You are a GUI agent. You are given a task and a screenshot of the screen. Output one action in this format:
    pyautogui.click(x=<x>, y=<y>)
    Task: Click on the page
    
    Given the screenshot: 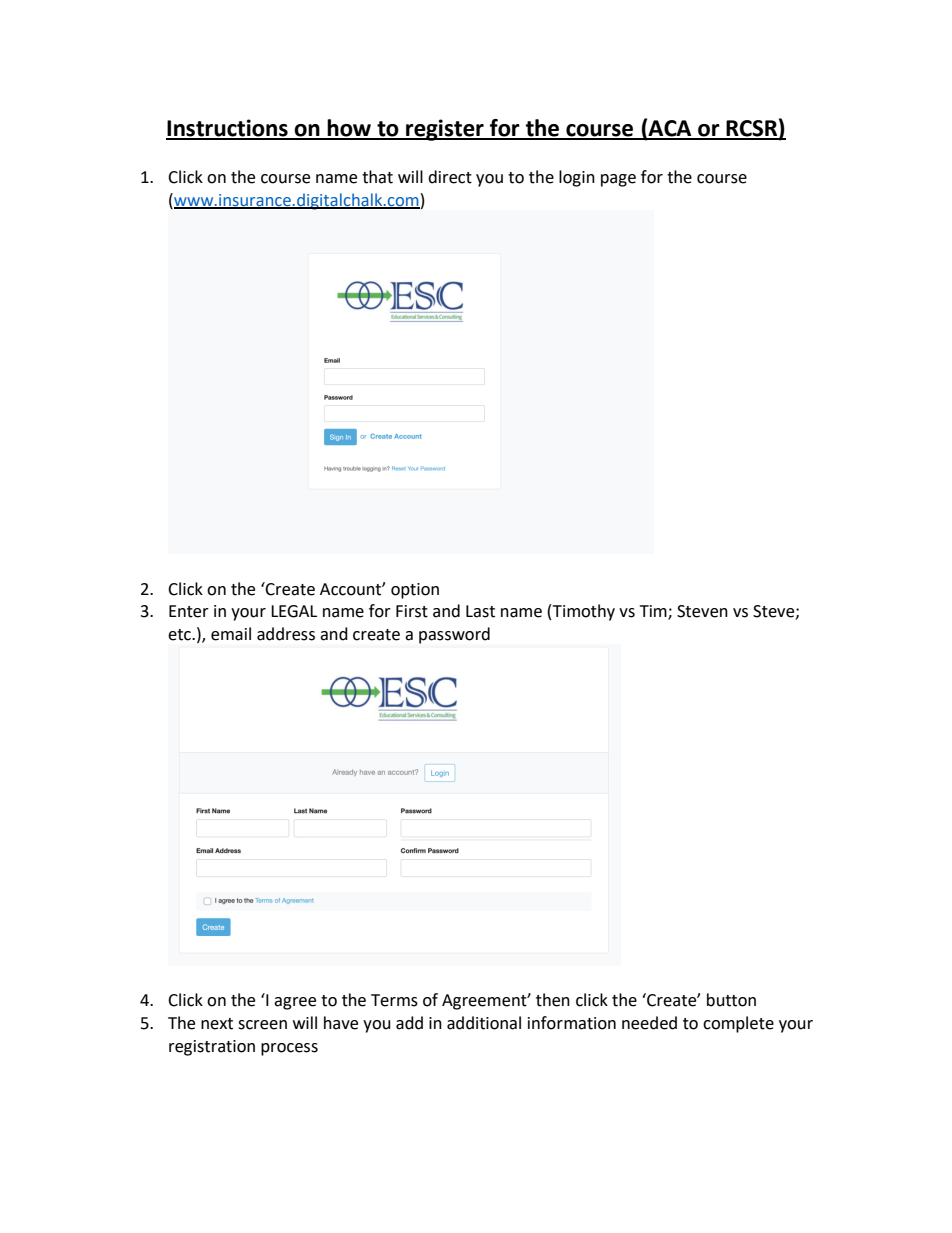 What is the action you would take?
    pyautogui.click(x=618, y=180)
